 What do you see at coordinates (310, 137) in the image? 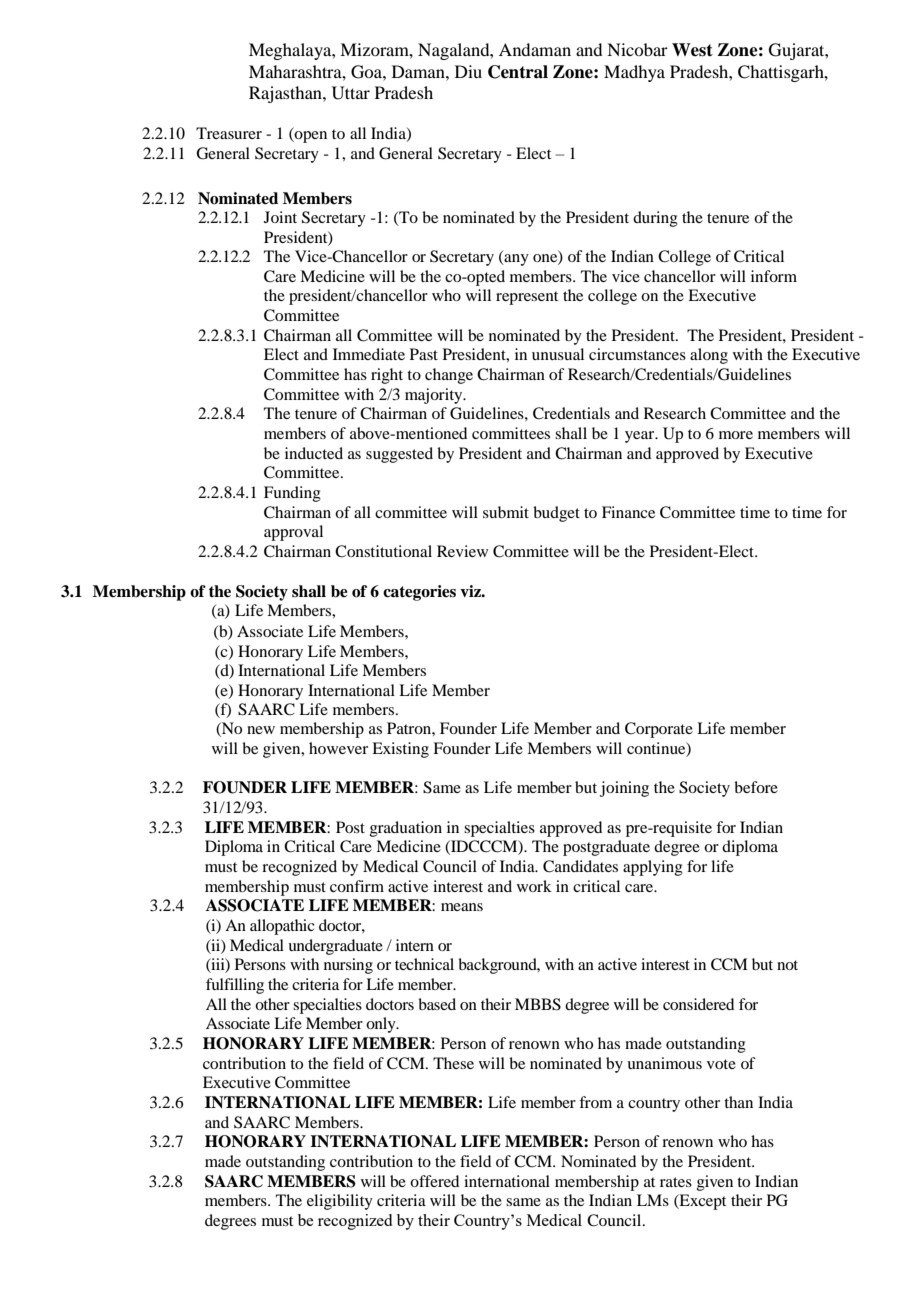
I see `open` at bounding box center [310, 137].
